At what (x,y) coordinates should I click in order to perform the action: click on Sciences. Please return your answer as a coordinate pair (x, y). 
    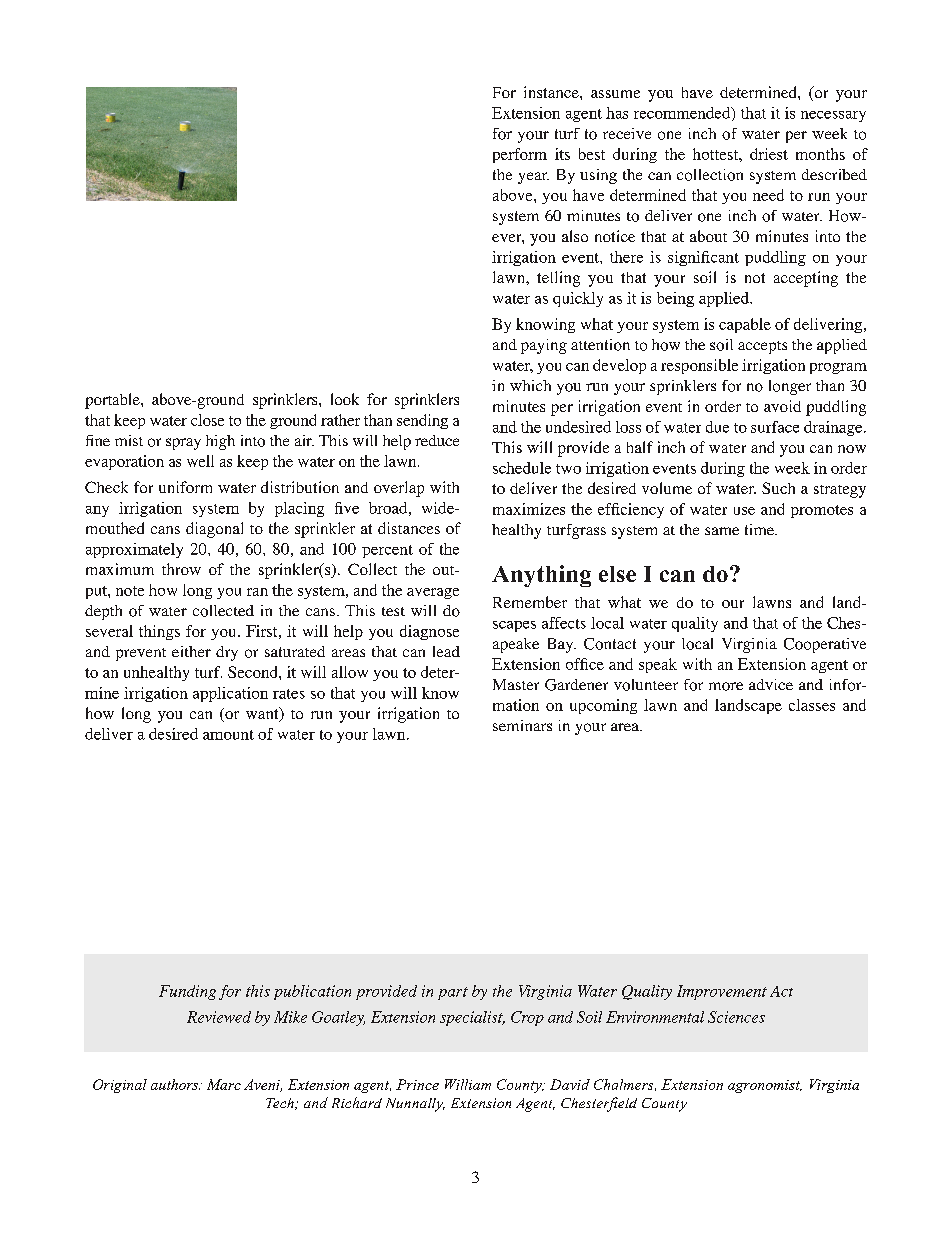
    Looking at the image, I should click on (736, 1017).
